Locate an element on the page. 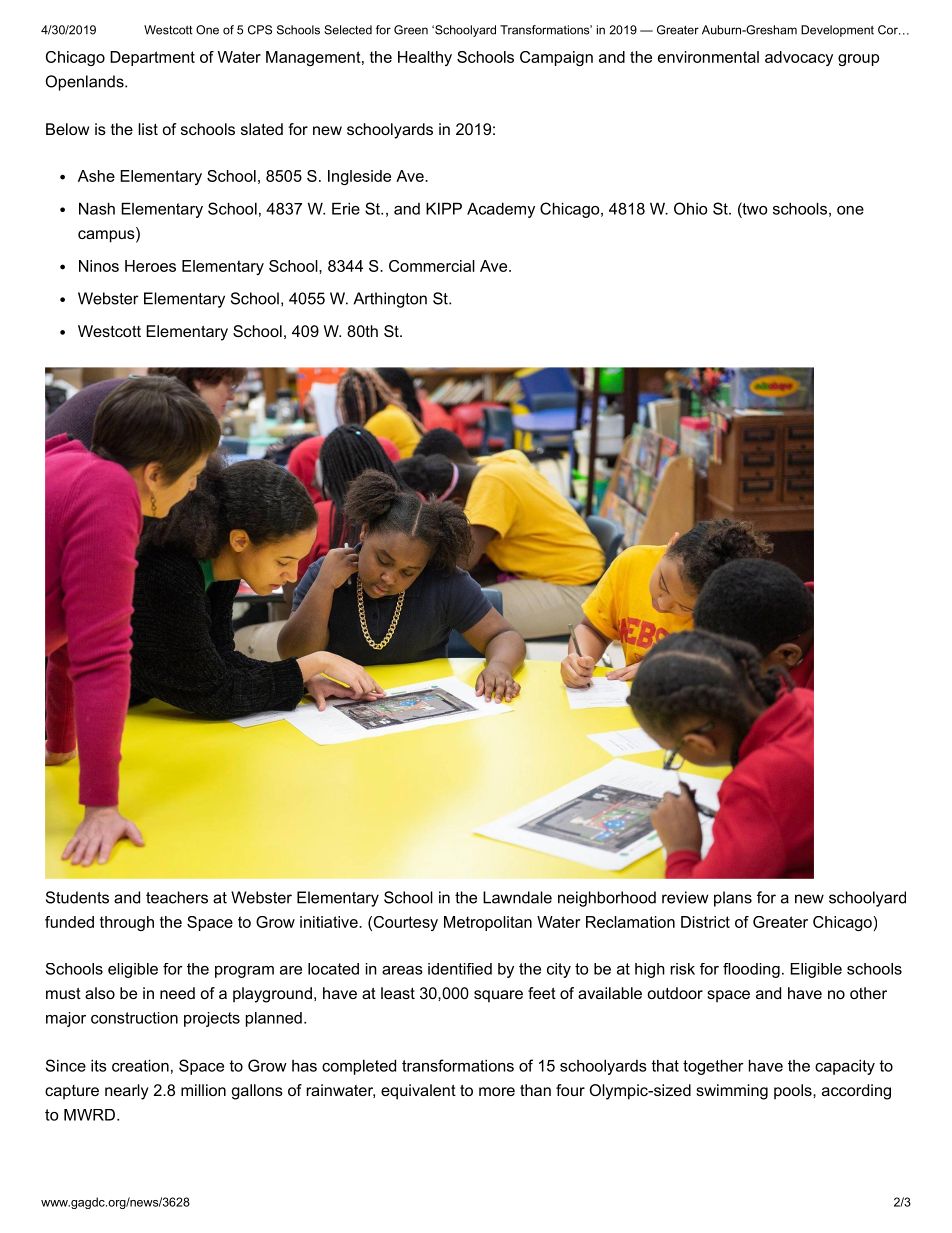 The height and width of the image is (1233, 952). Healthy is located at coordinates (425, 58).
